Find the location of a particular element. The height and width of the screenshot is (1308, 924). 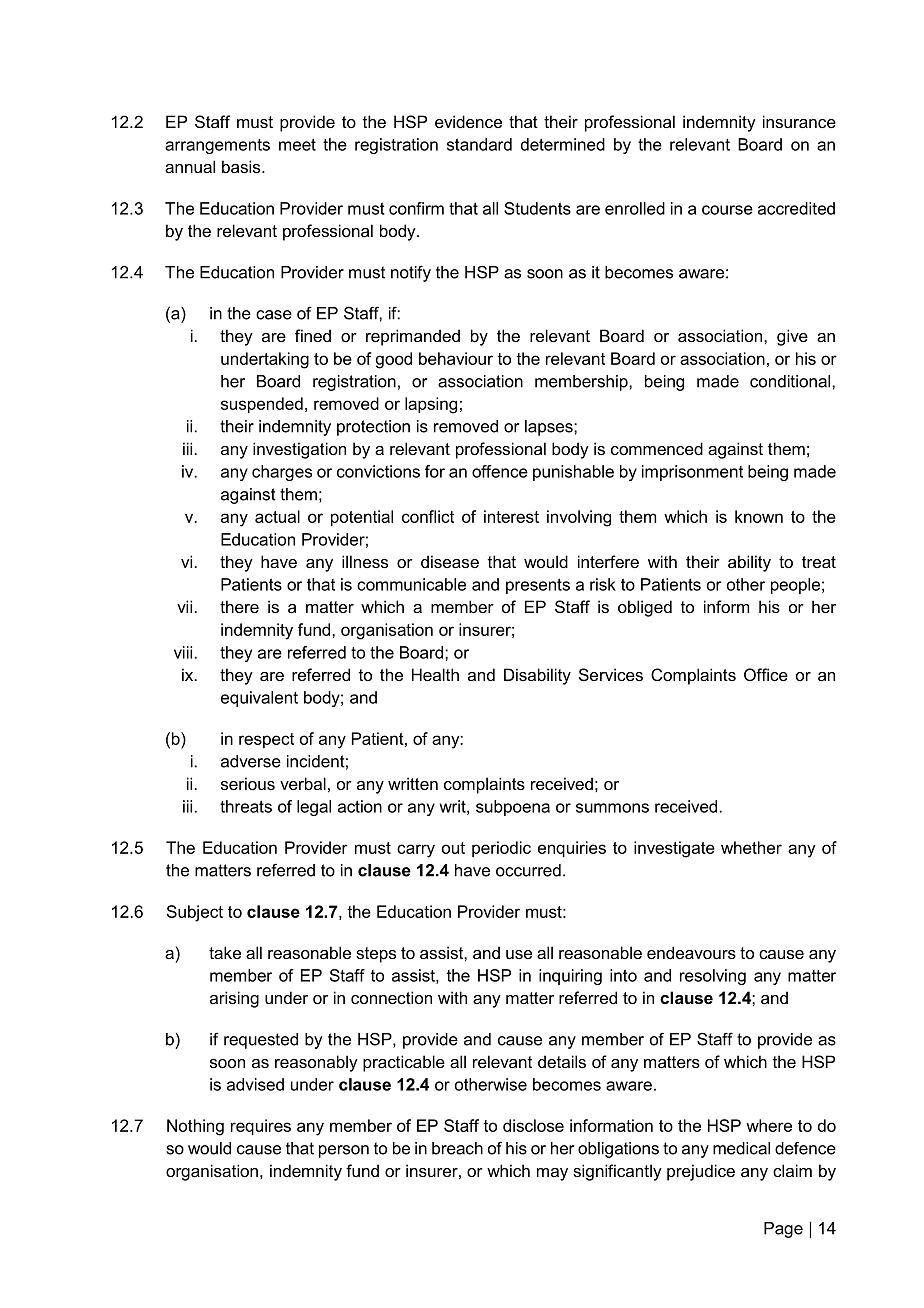

standard is located at coordinates (479, 144).
